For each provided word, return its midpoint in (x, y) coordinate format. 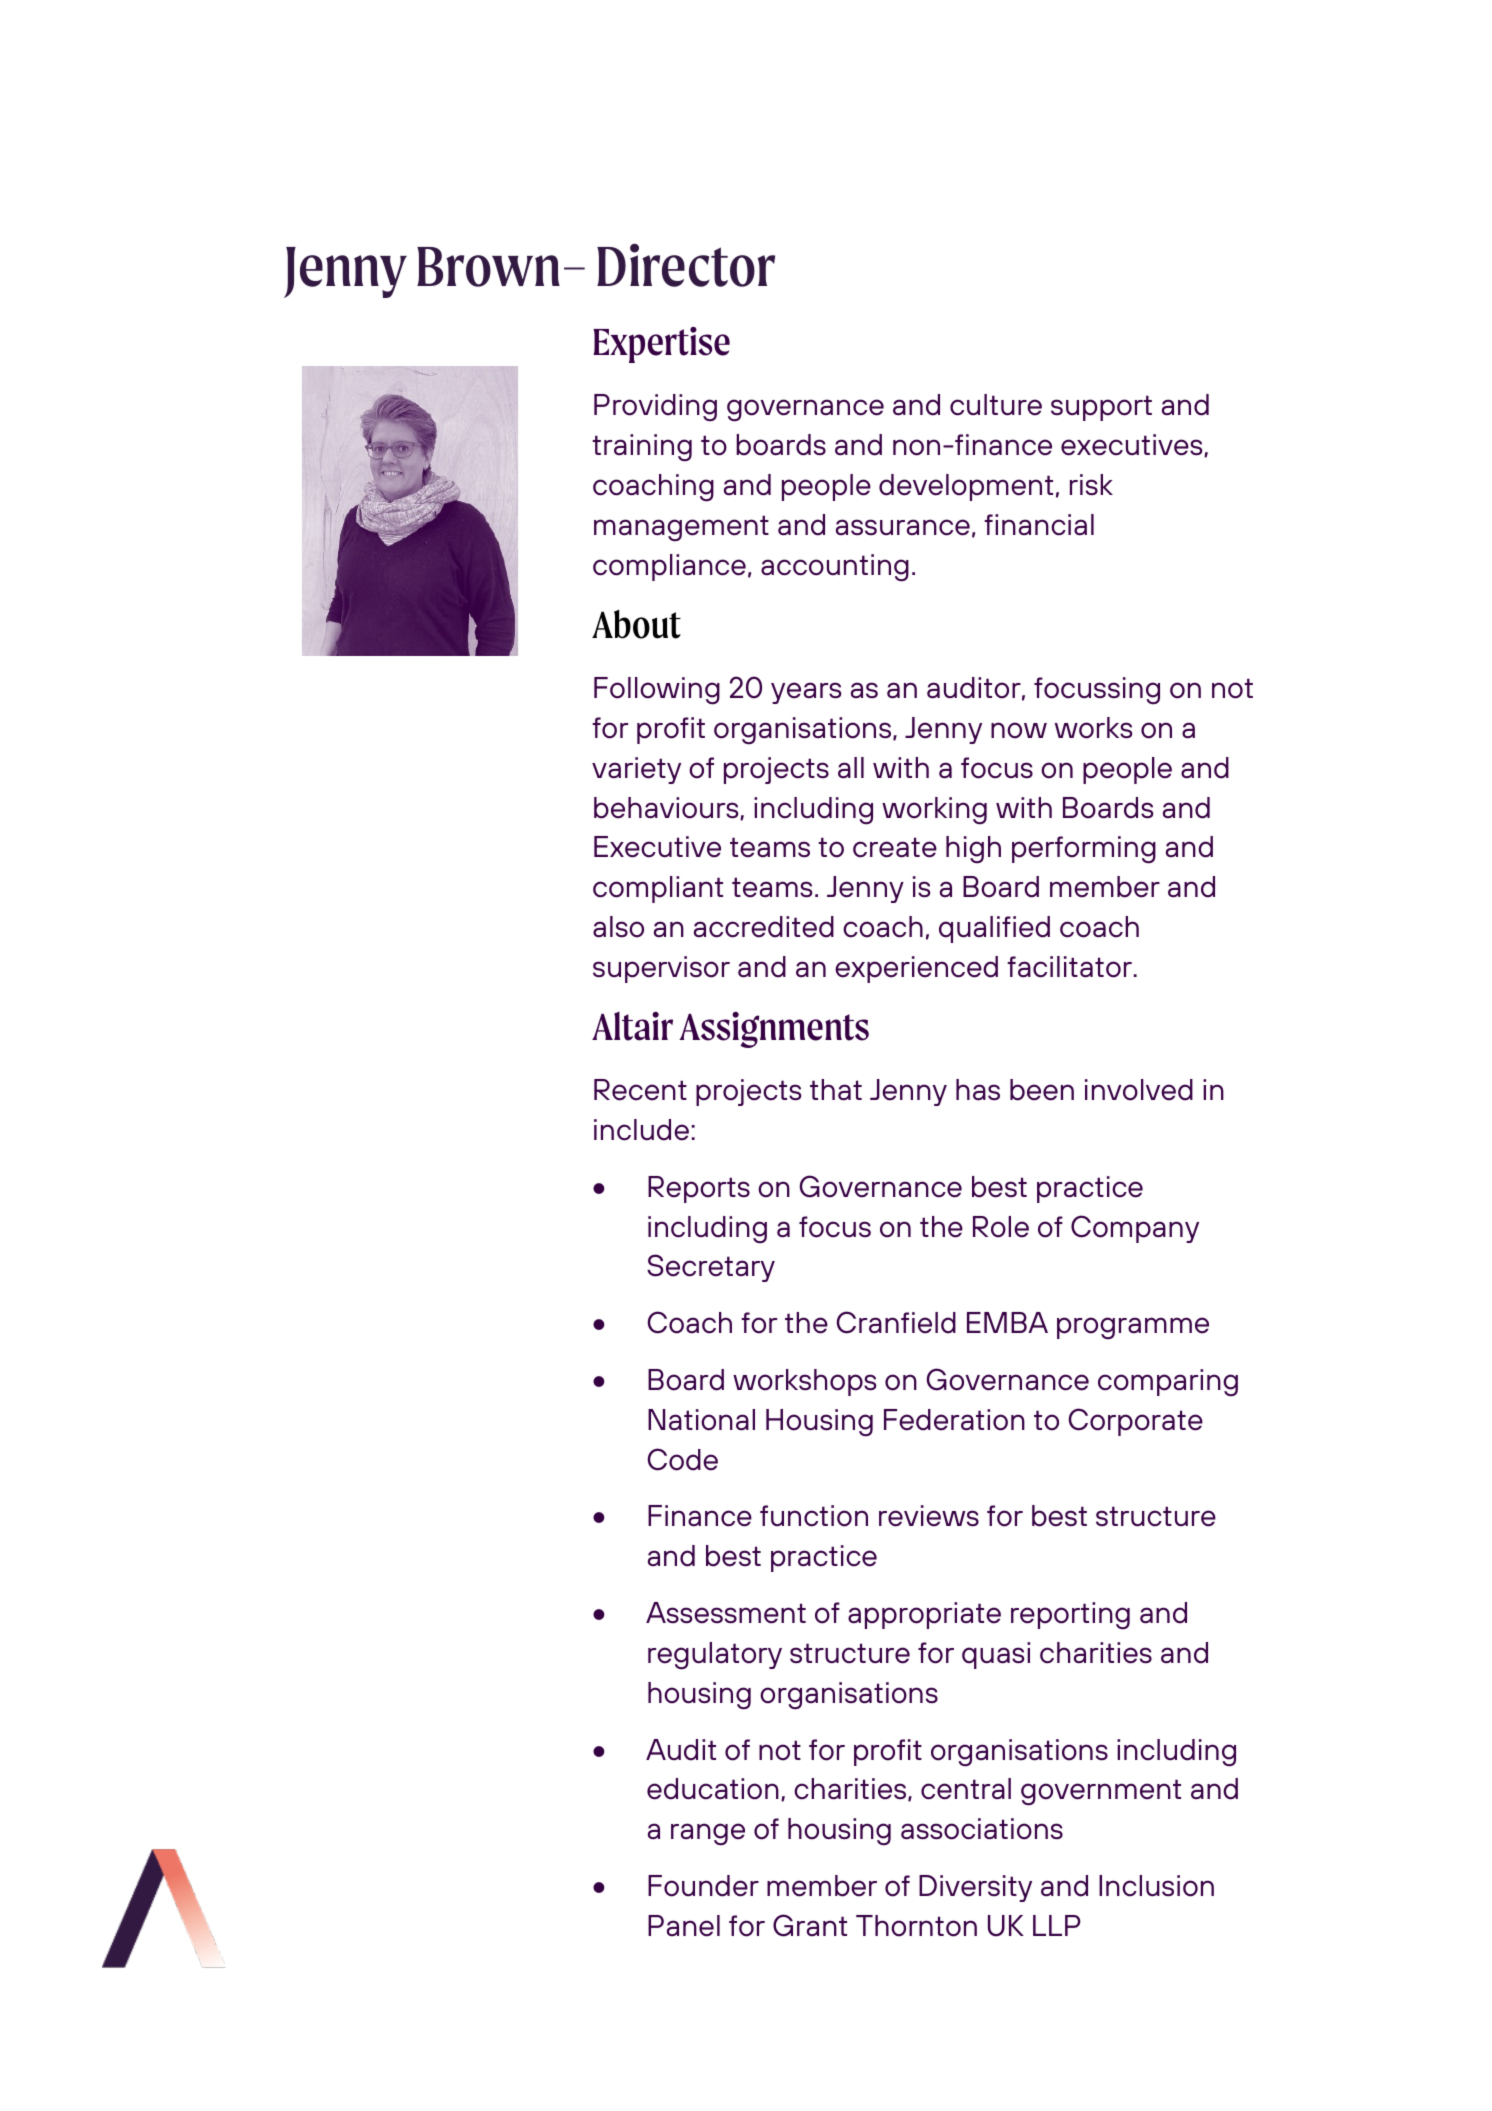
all (851, 768)
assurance (903, 527)
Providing (655, 408)
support (1101, 408)
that (836, 1090)
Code (682, 1459)
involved (1139, 1090)
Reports (699, 1189)
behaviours (667, 808)
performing (1084, 850)
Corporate (1135, 1422)
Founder (703, 1886)
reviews (929, 1516)
